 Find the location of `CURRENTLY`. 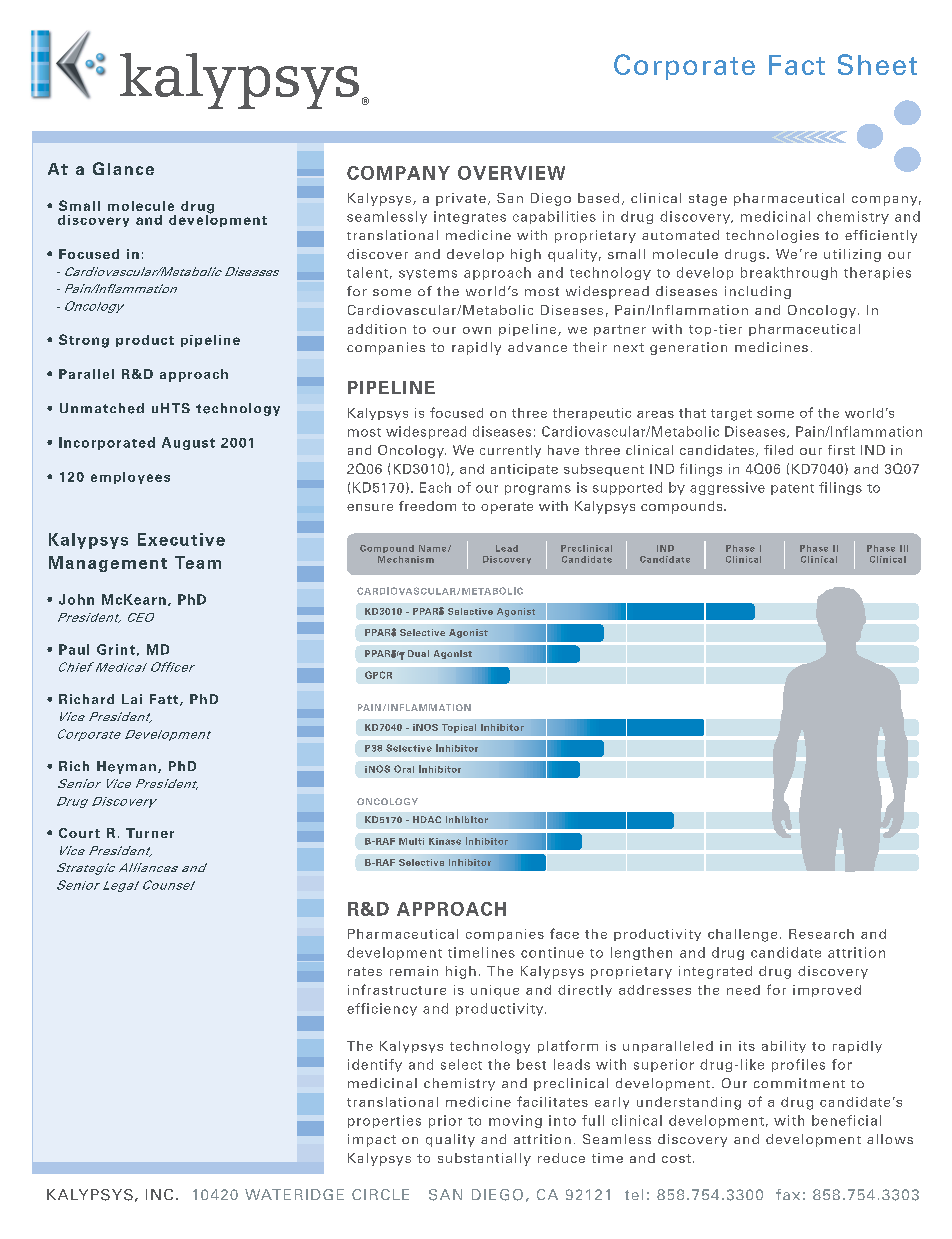

CURRENTLY is located at coordinates (510, 451).
